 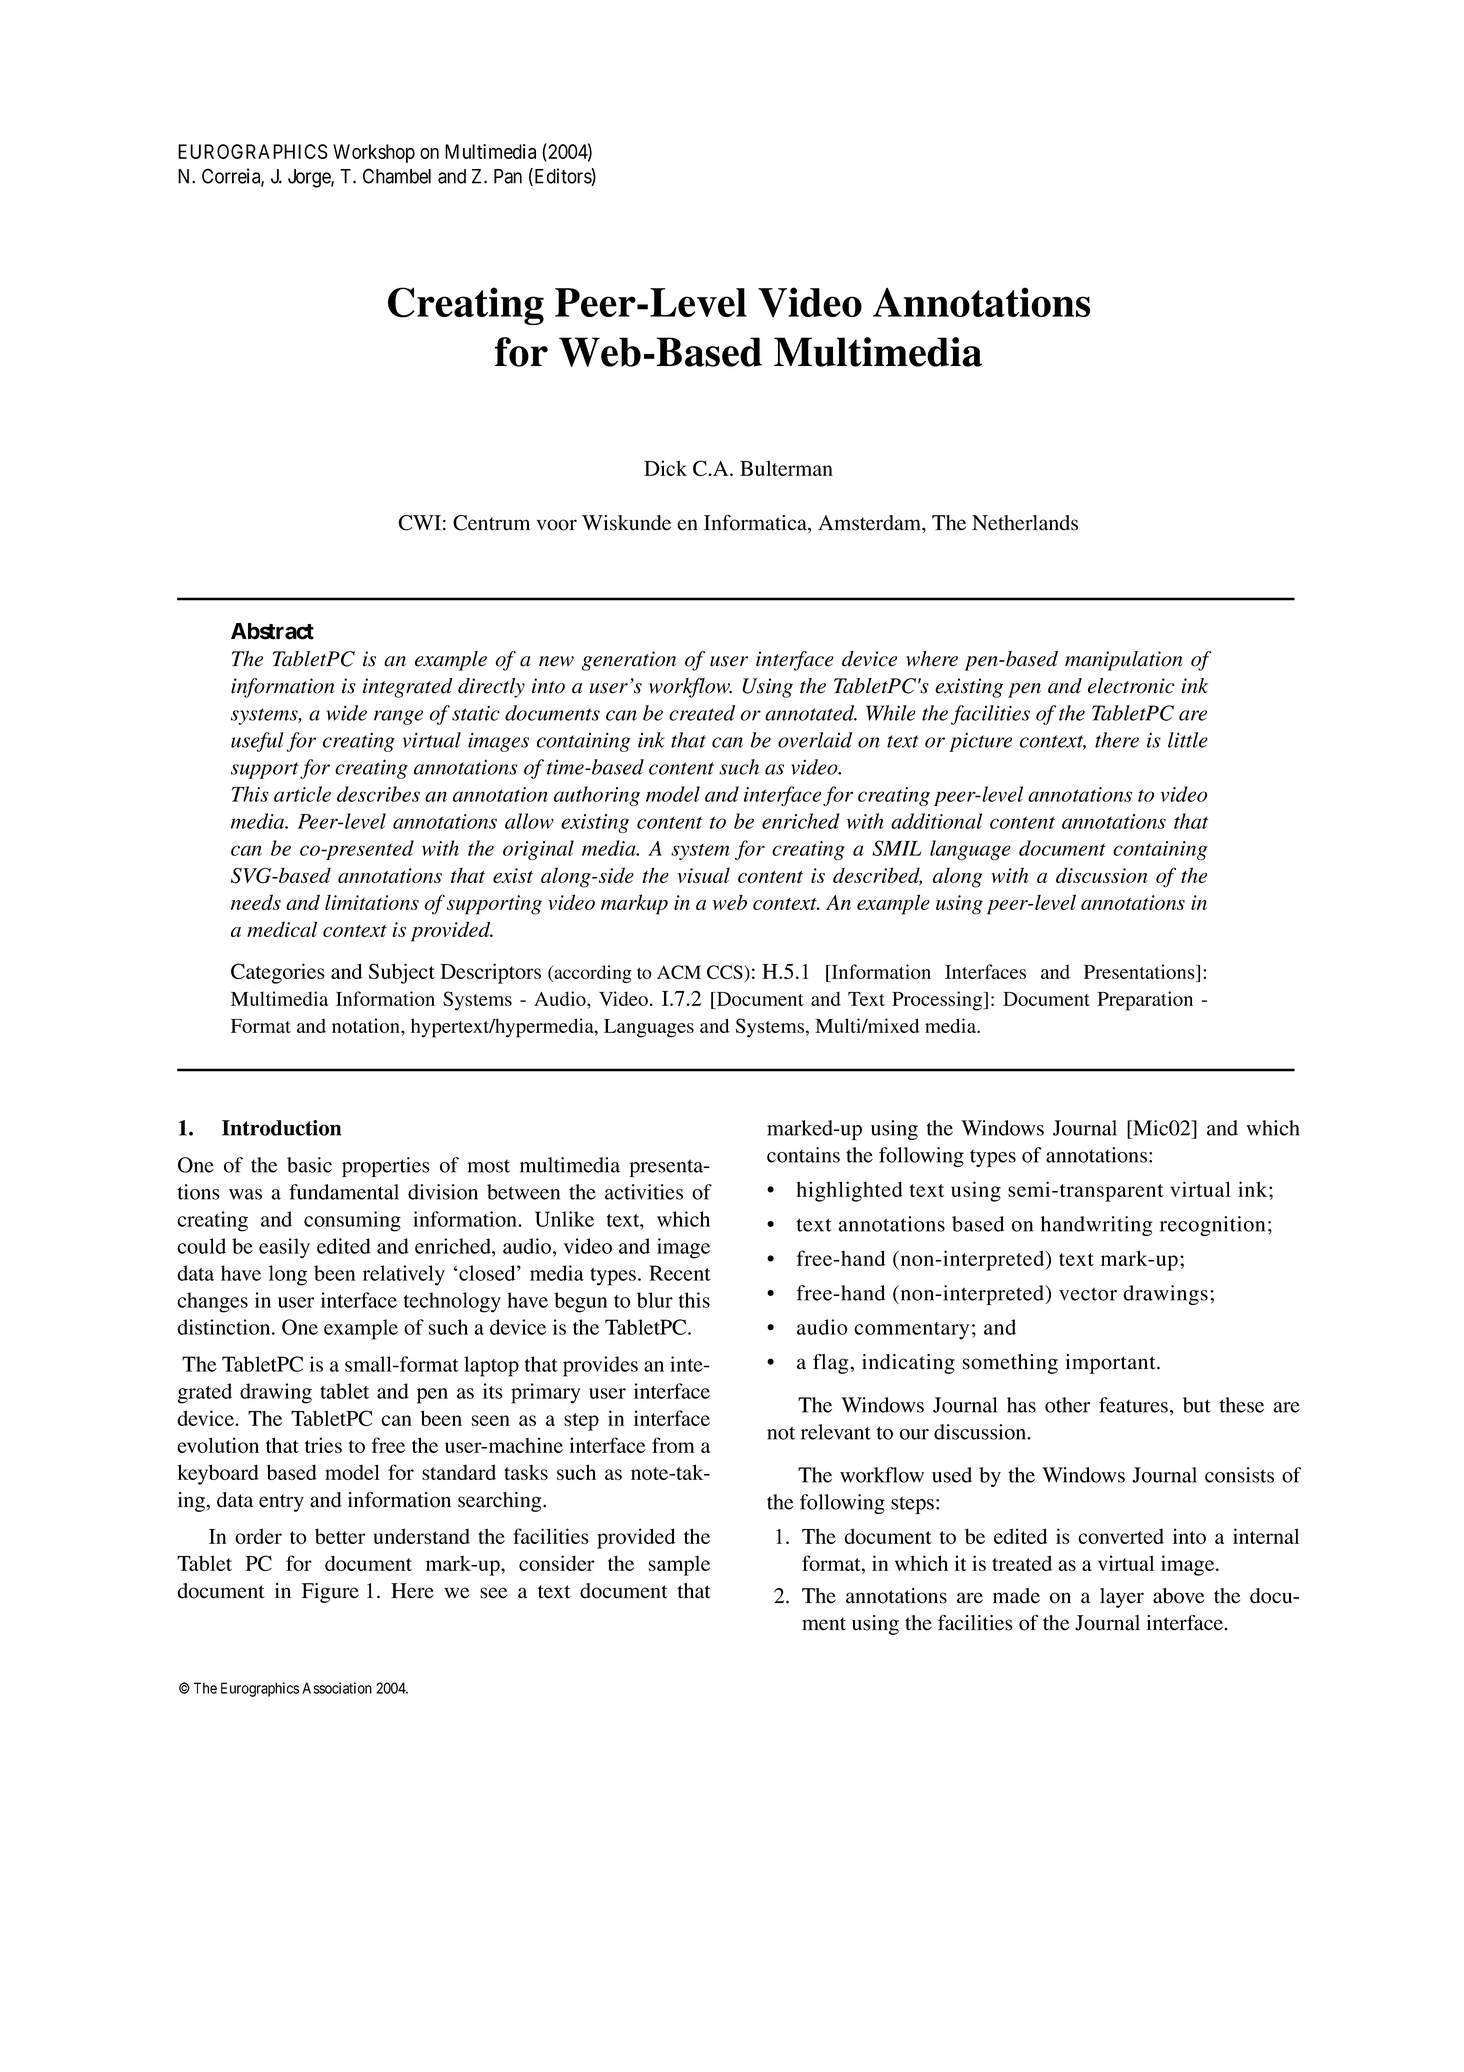 What do you see at coordinates (1025, 523) in the document?
I see `Netherlands` at bounding box center [1025, 523].
